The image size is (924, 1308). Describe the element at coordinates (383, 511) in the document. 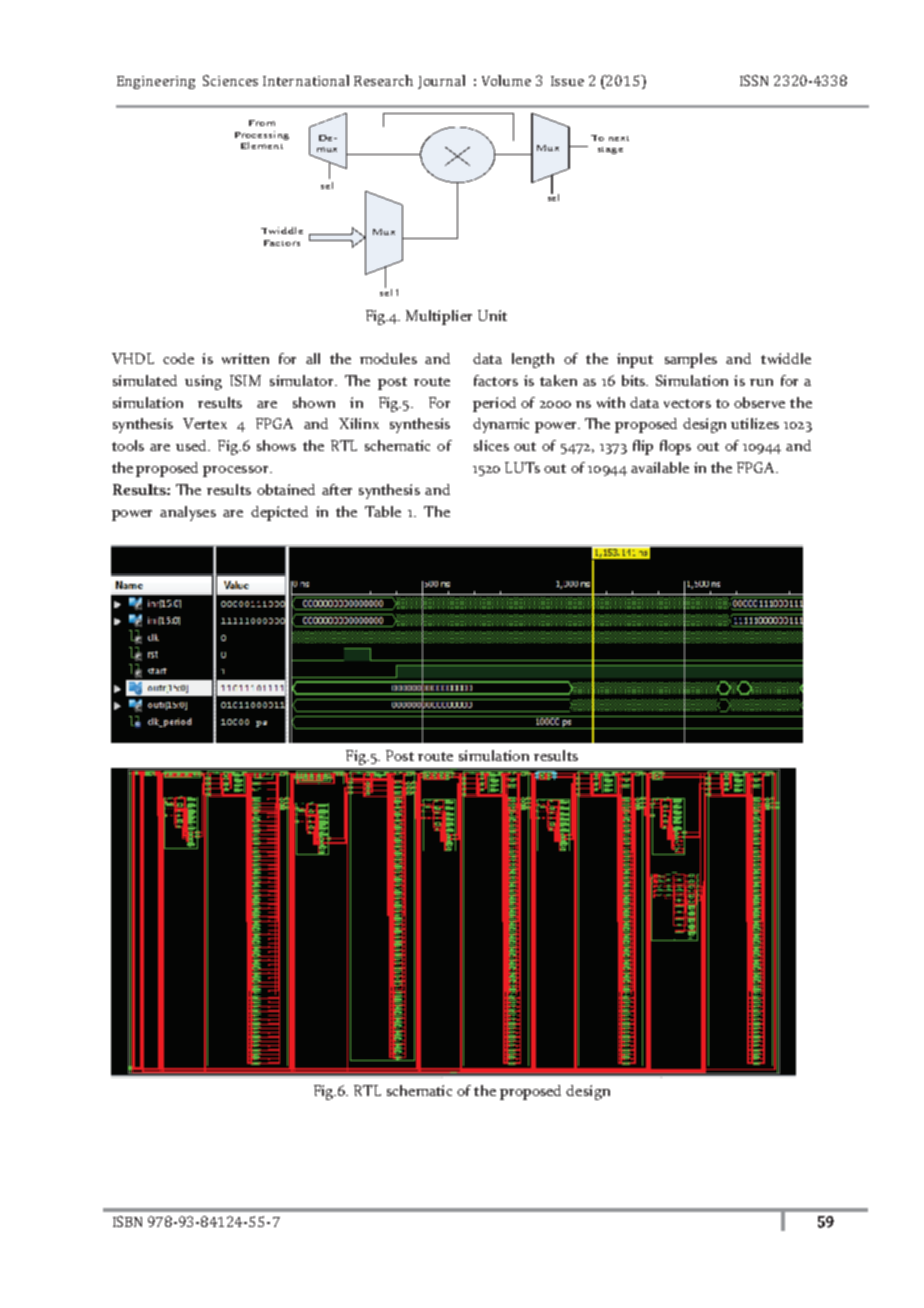

I see `Table` at that location.
